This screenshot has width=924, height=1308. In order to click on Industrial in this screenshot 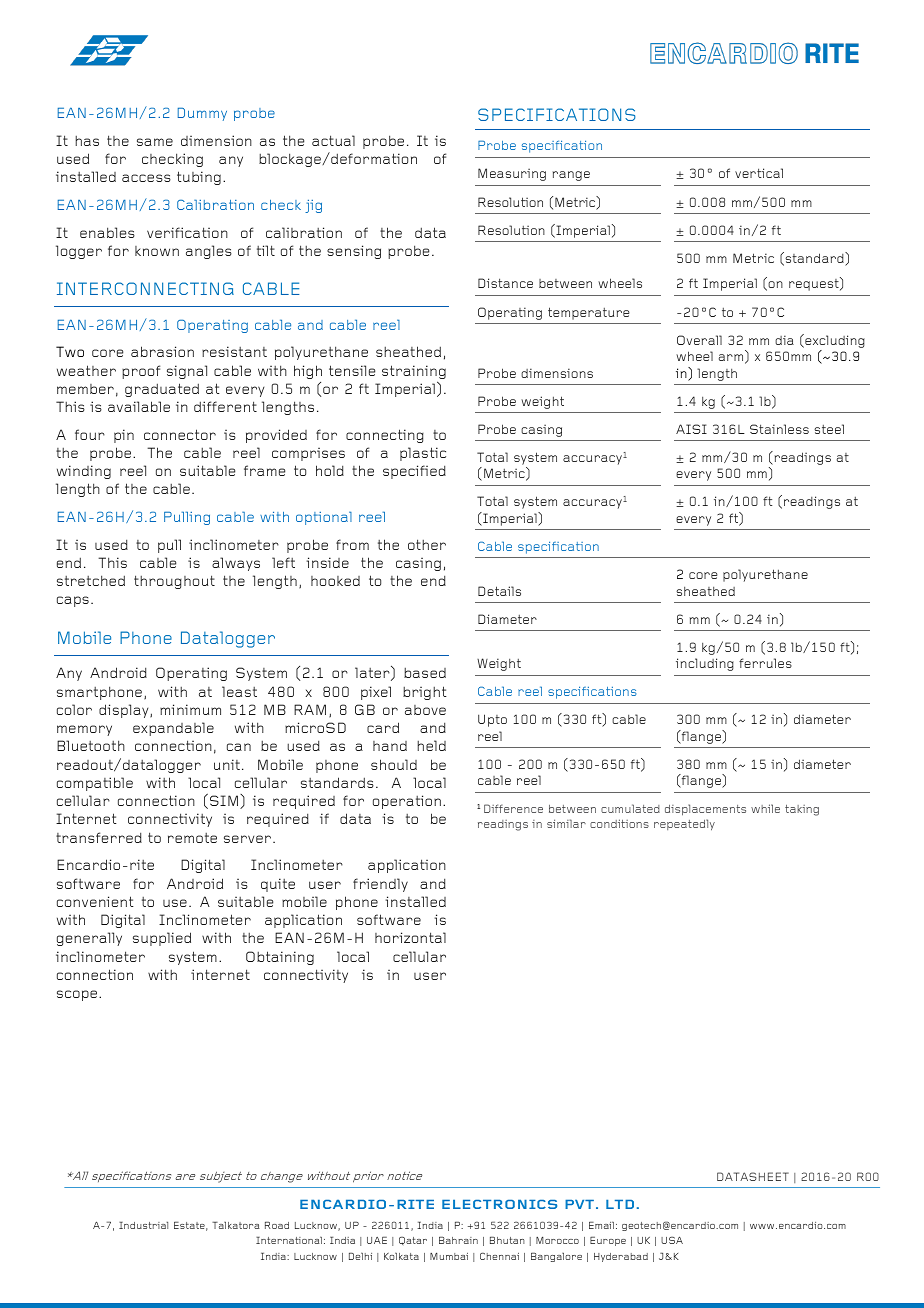, I will do `click(143, 1225)`.
